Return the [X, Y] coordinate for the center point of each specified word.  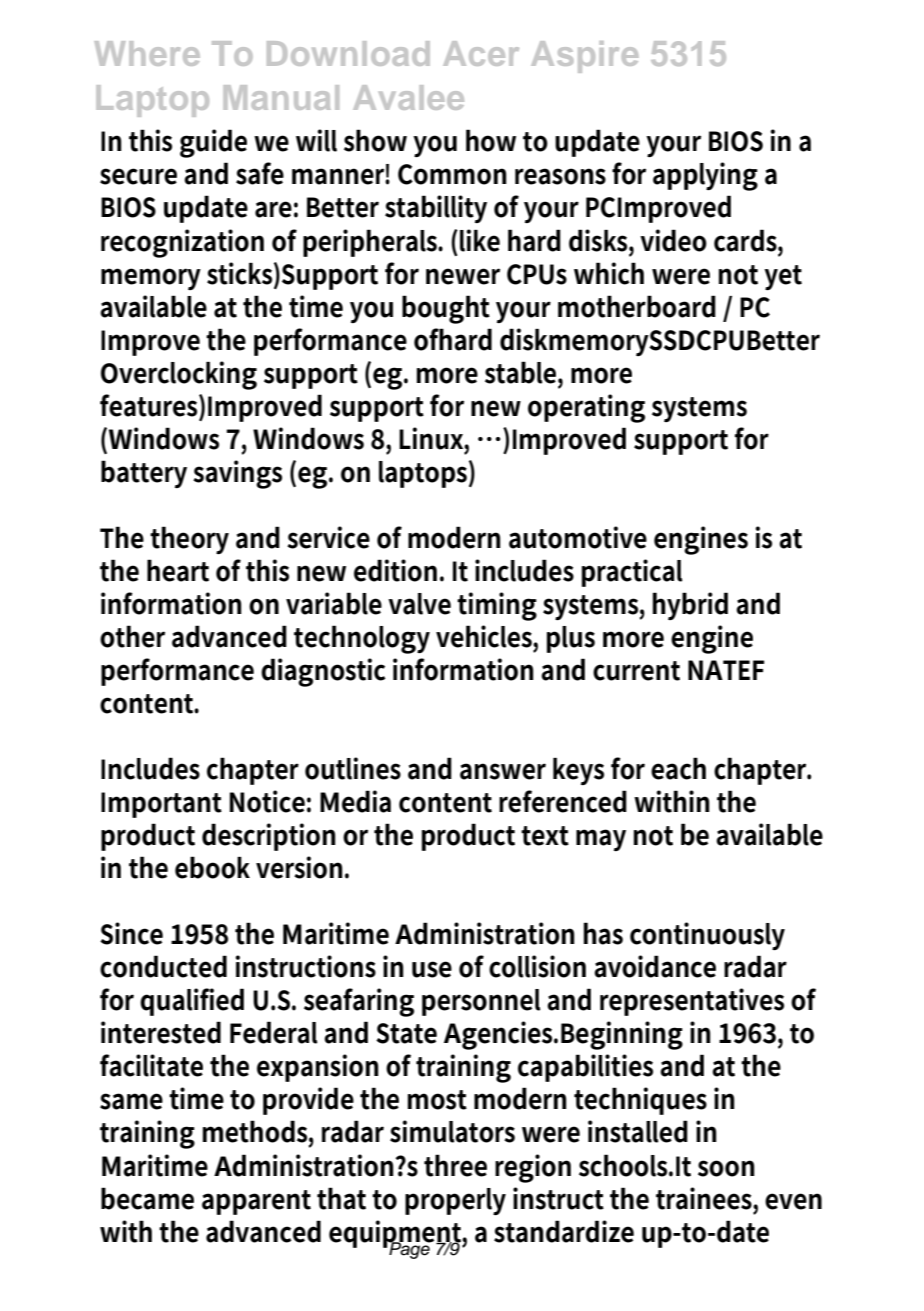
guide [213, 143]
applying [705, 176]
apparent [256, 1202]
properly [455, 1201]
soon [726, 1168]
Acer [481, 53]
